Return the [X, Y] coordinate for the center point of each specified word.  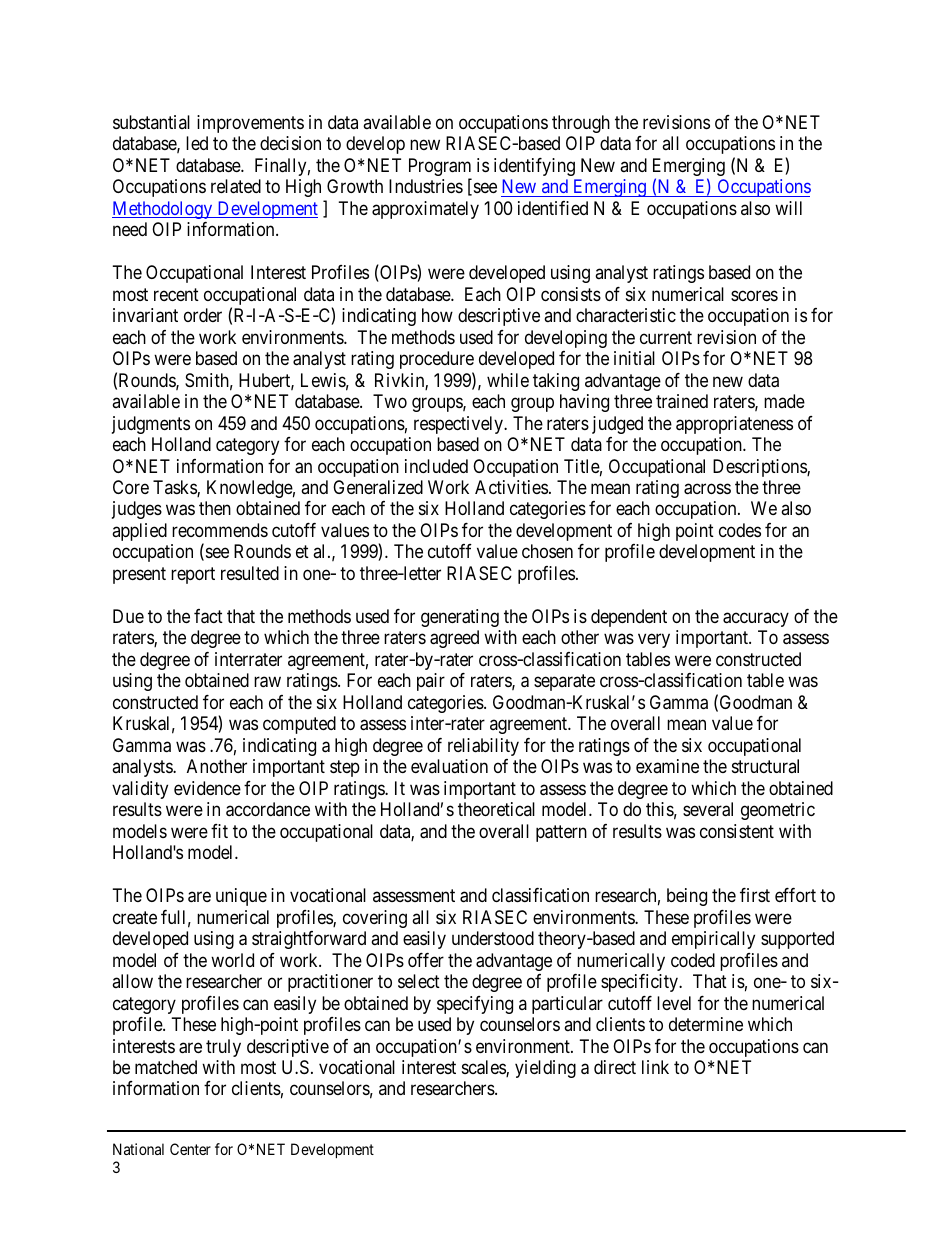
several [708, 809]
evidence [207, 788]
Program [440, 168]
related [236, 186]
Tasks [175, 488]
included [436, 466]
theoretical [496, 809]
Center [190, 1149]
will [788, 208]
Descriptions [760, 468]
